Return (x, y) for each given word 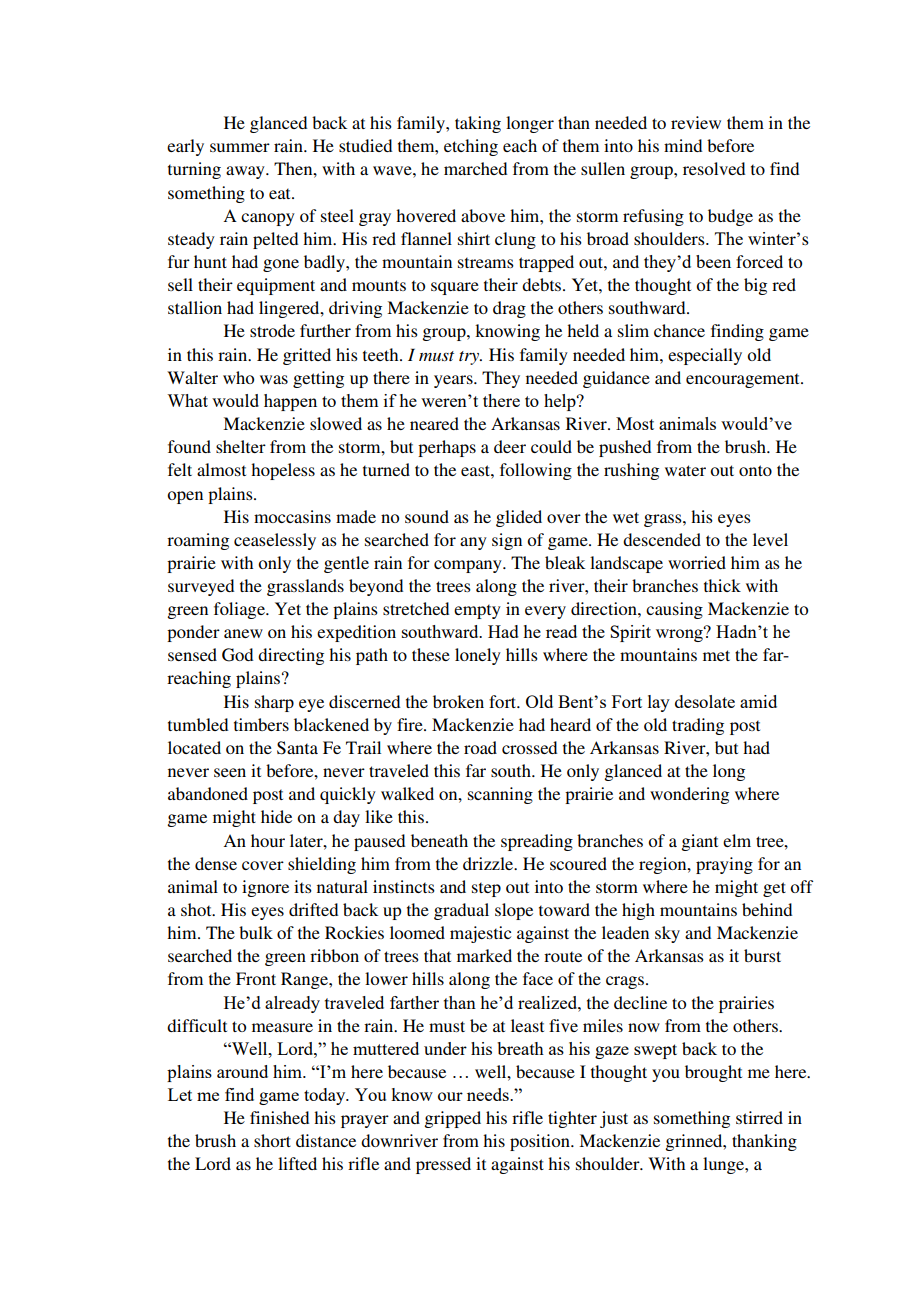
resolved (714, 168)
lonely (478, 656)
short (272, 1140)
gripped (452, 1119)
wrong (680, 634)
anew (243, 633)
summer (240, 147)
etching (471, 147)
